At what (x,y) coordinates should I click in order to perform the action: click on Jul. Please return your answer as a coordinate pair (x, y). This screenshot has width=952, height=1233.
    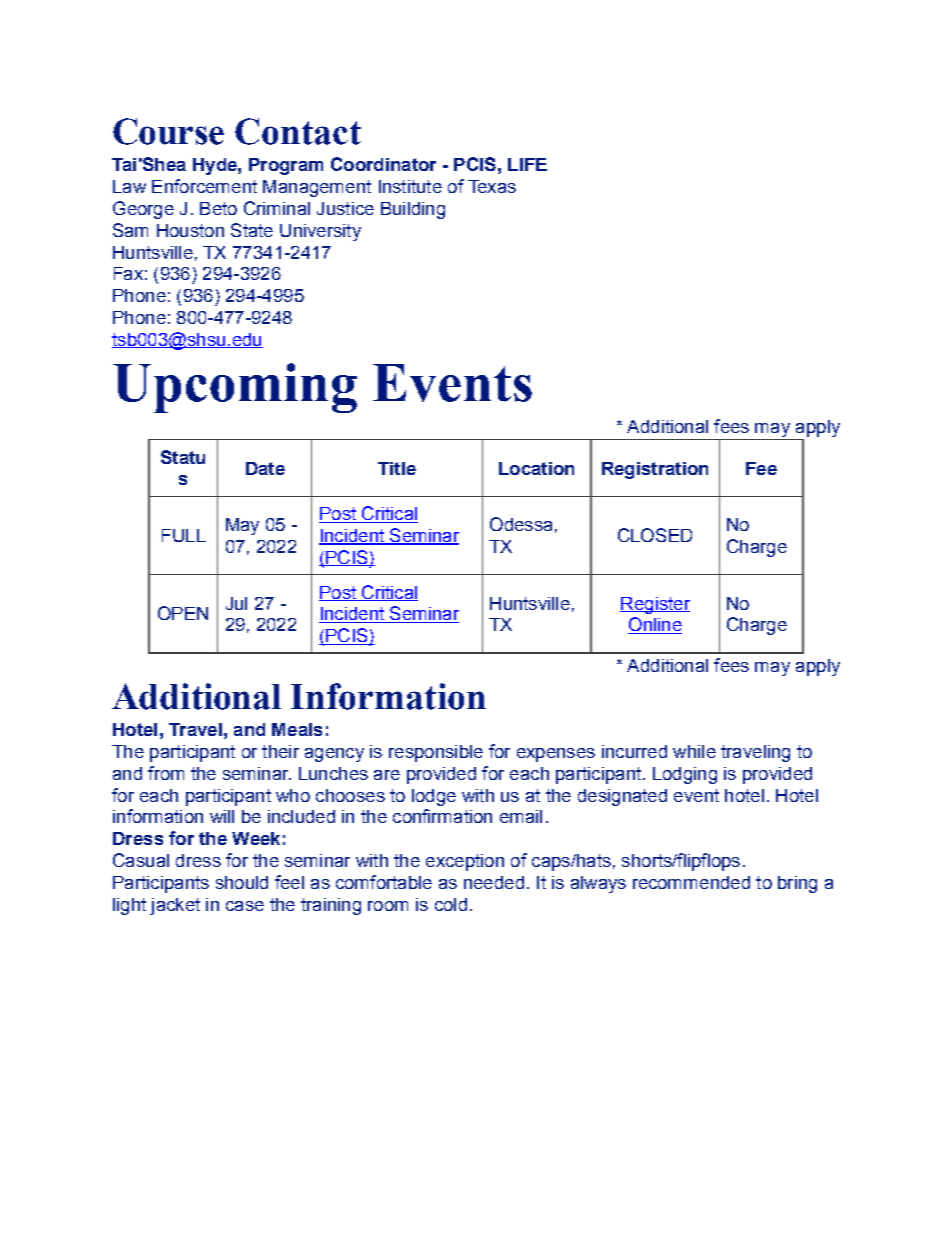
    Looking at the image, I should click on (236, 603).
